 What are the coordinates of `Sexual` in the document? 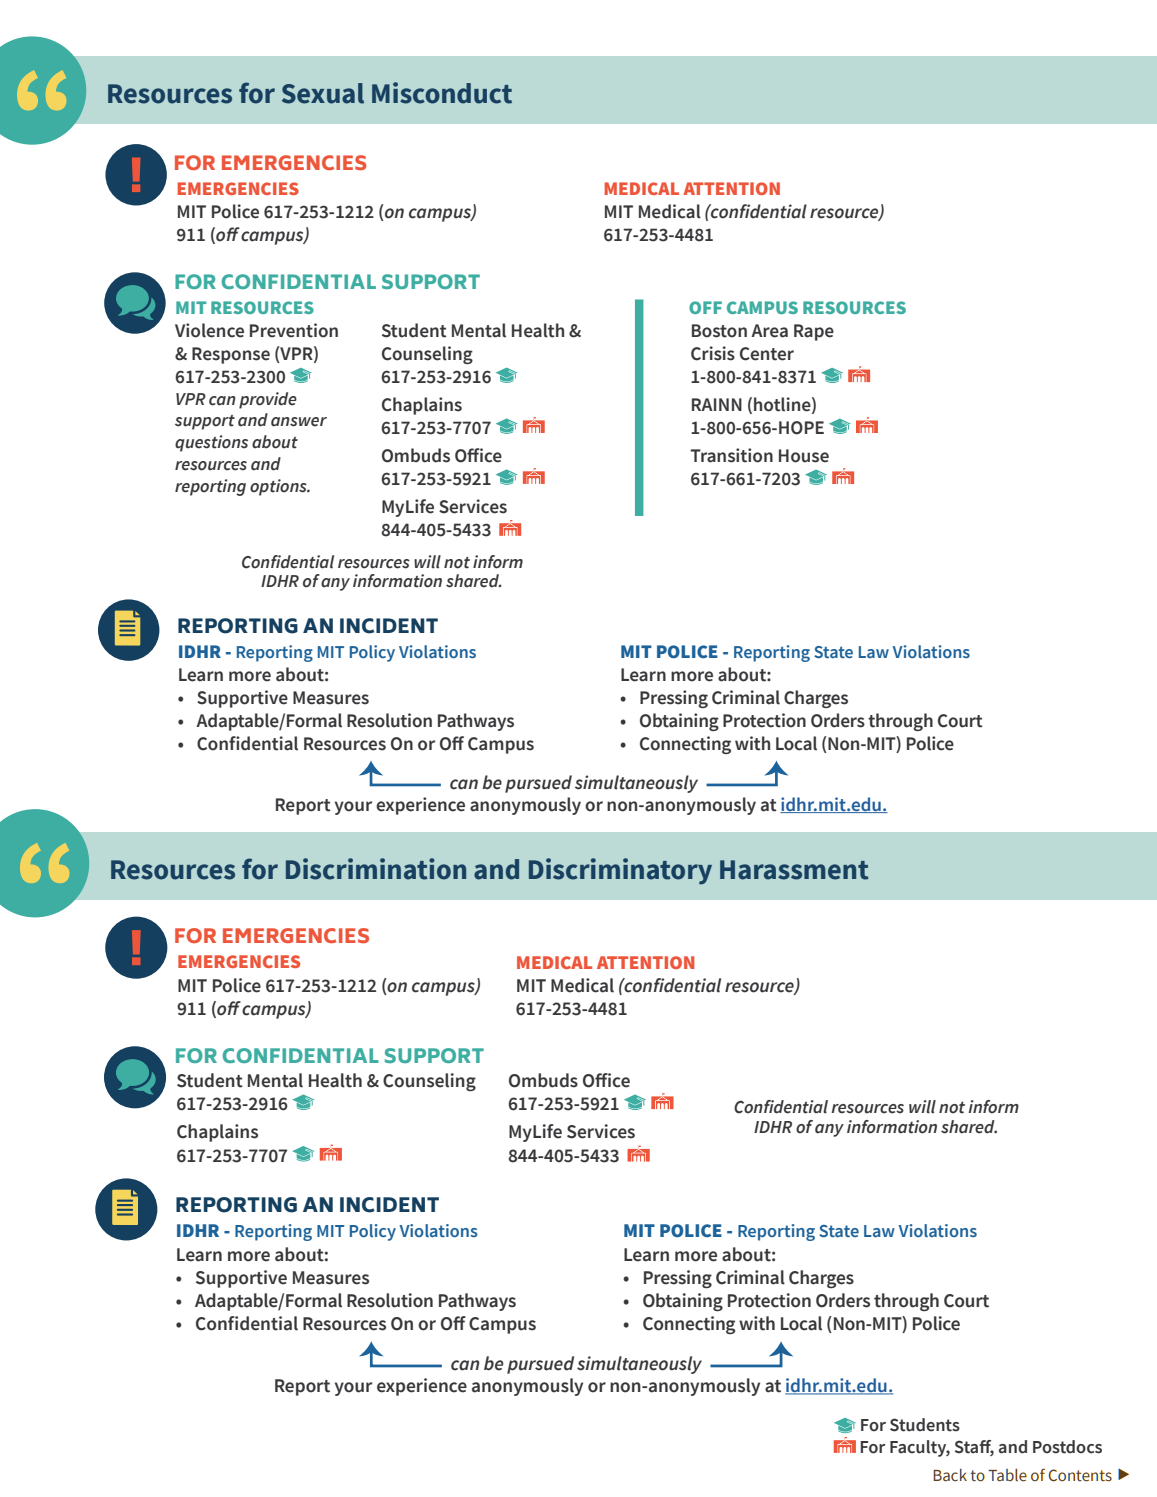 It's located at (323, 93).
